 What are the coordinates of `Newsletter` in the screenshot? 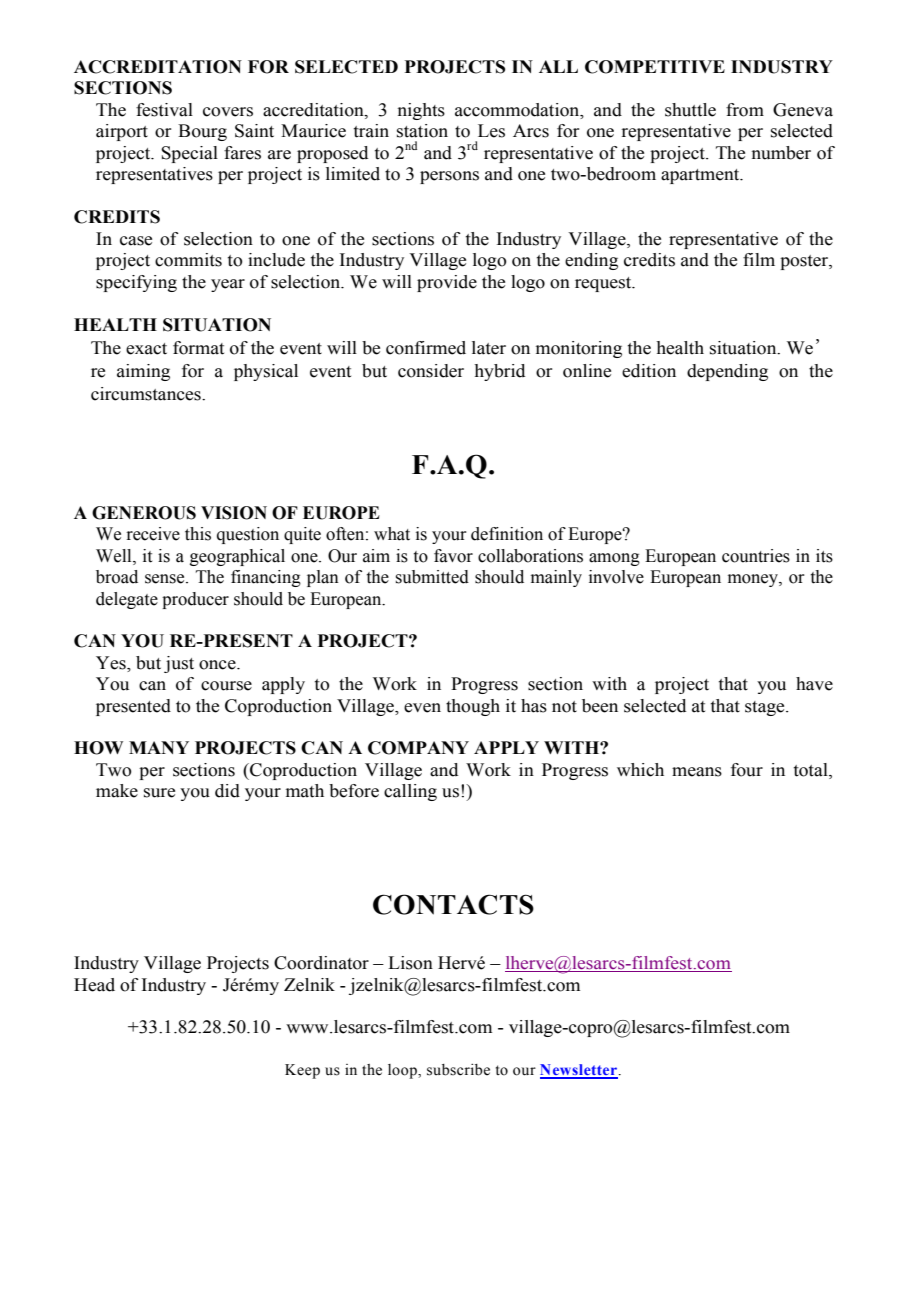 It's located at (580, 1071).
